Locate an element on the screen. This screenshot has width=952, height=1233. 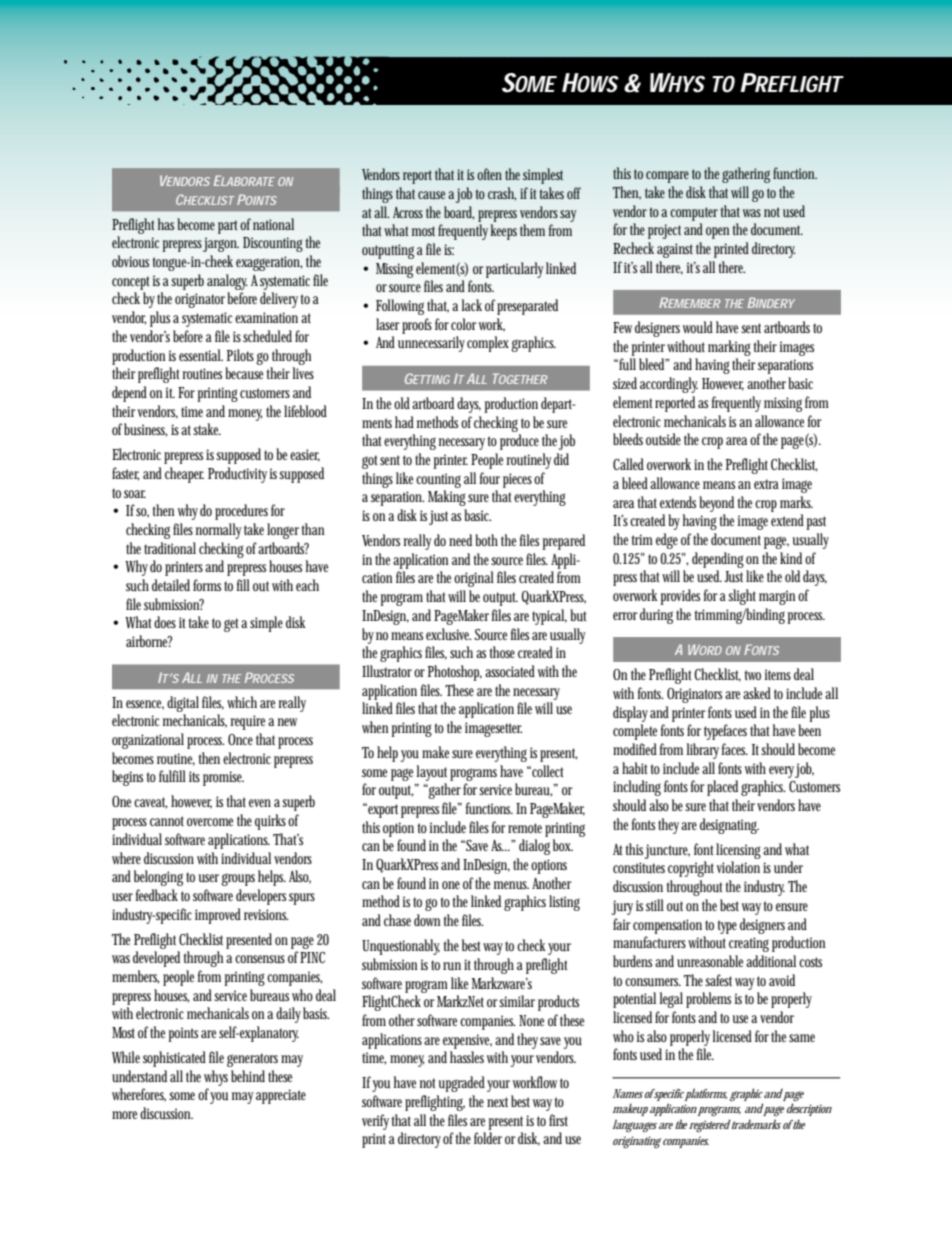
procedures is located at coordinates (241, 512).
